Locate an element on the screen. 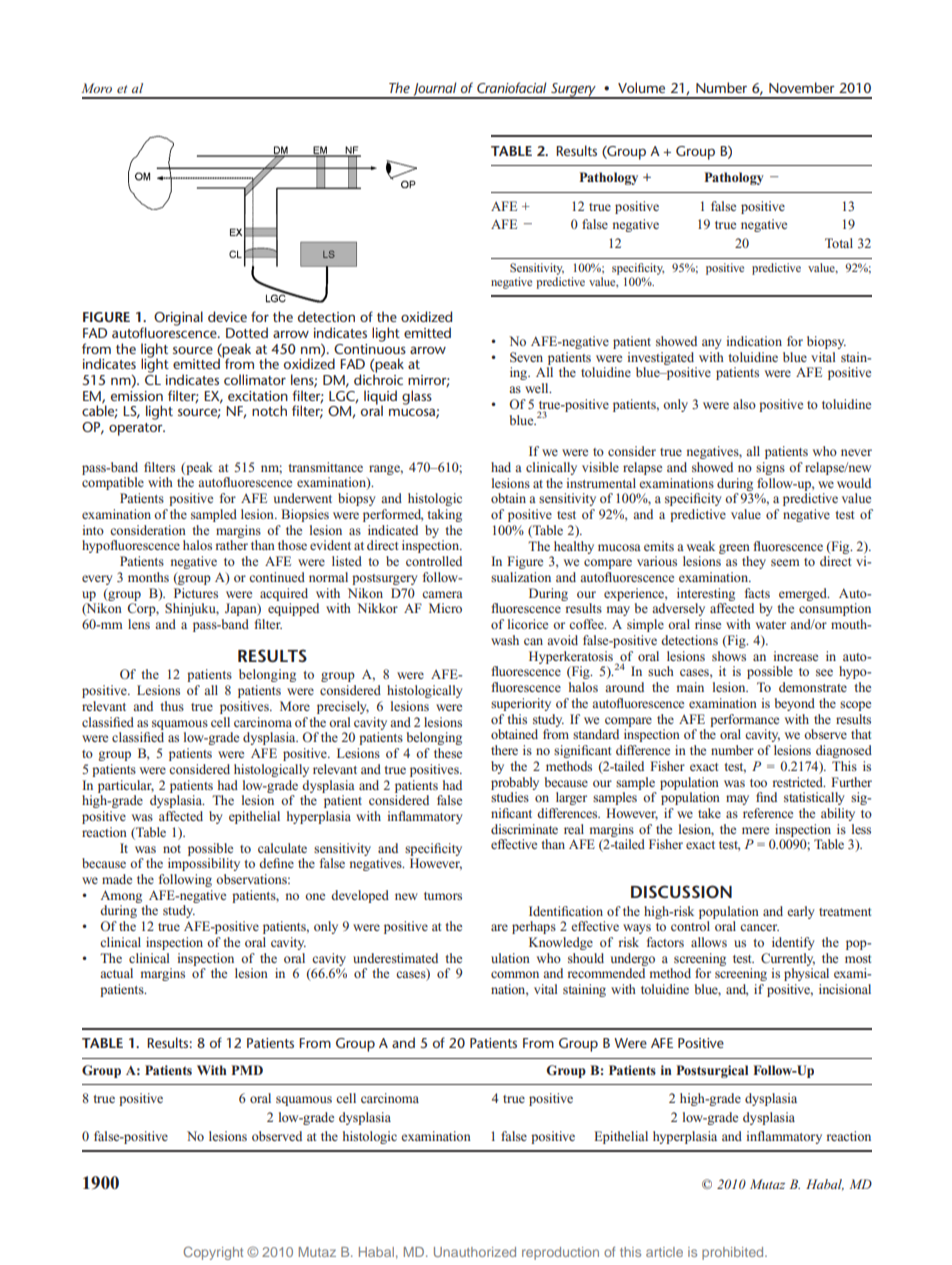 The height and width of the screenshot is (1265, 952). Craniofacial is located at coordinates (512, 87).
